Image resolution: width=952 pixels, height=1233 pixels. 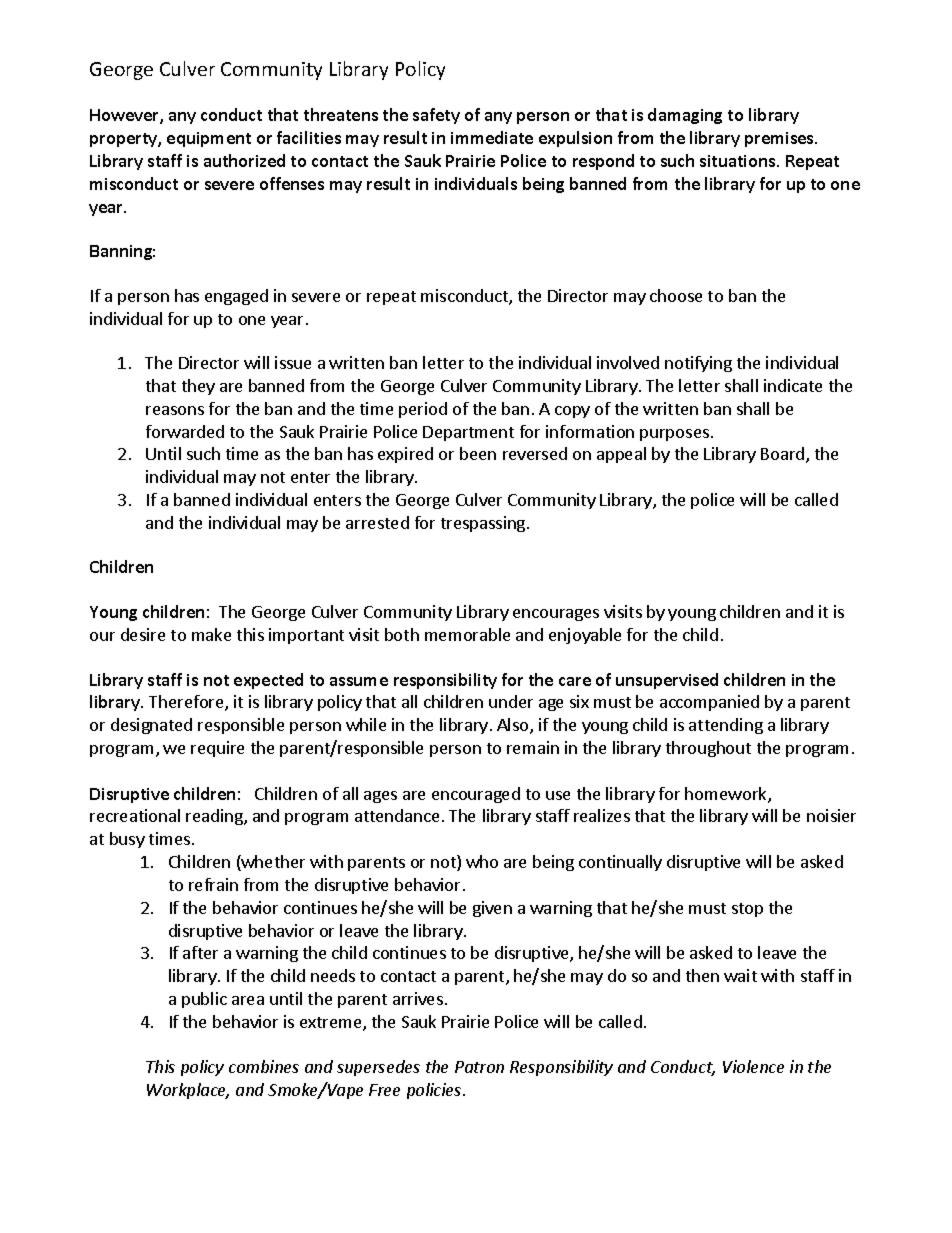 I want to click on make, so click(x=211, y=634).
